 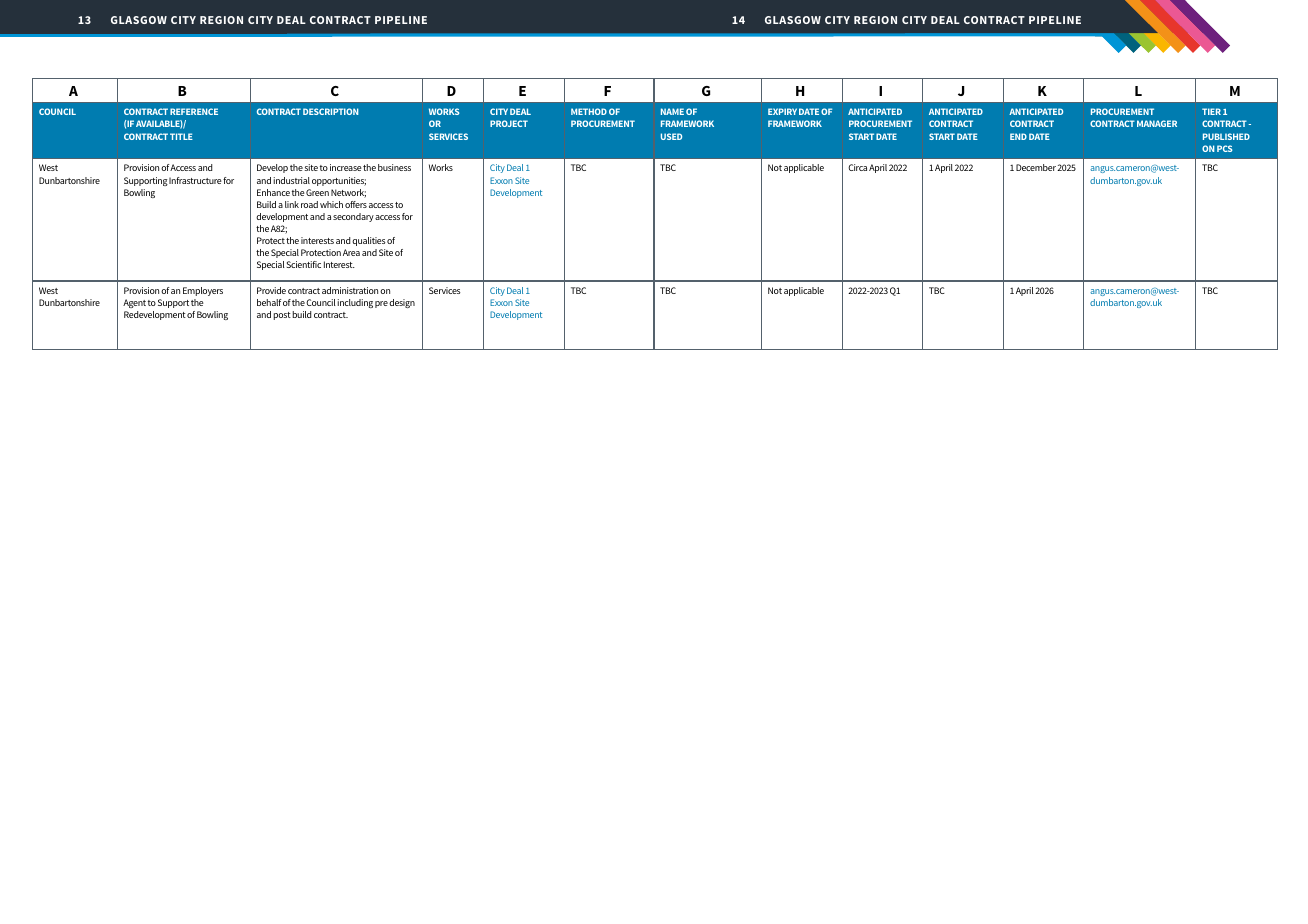 I want to click on December, so click(x=1036, y=167).
